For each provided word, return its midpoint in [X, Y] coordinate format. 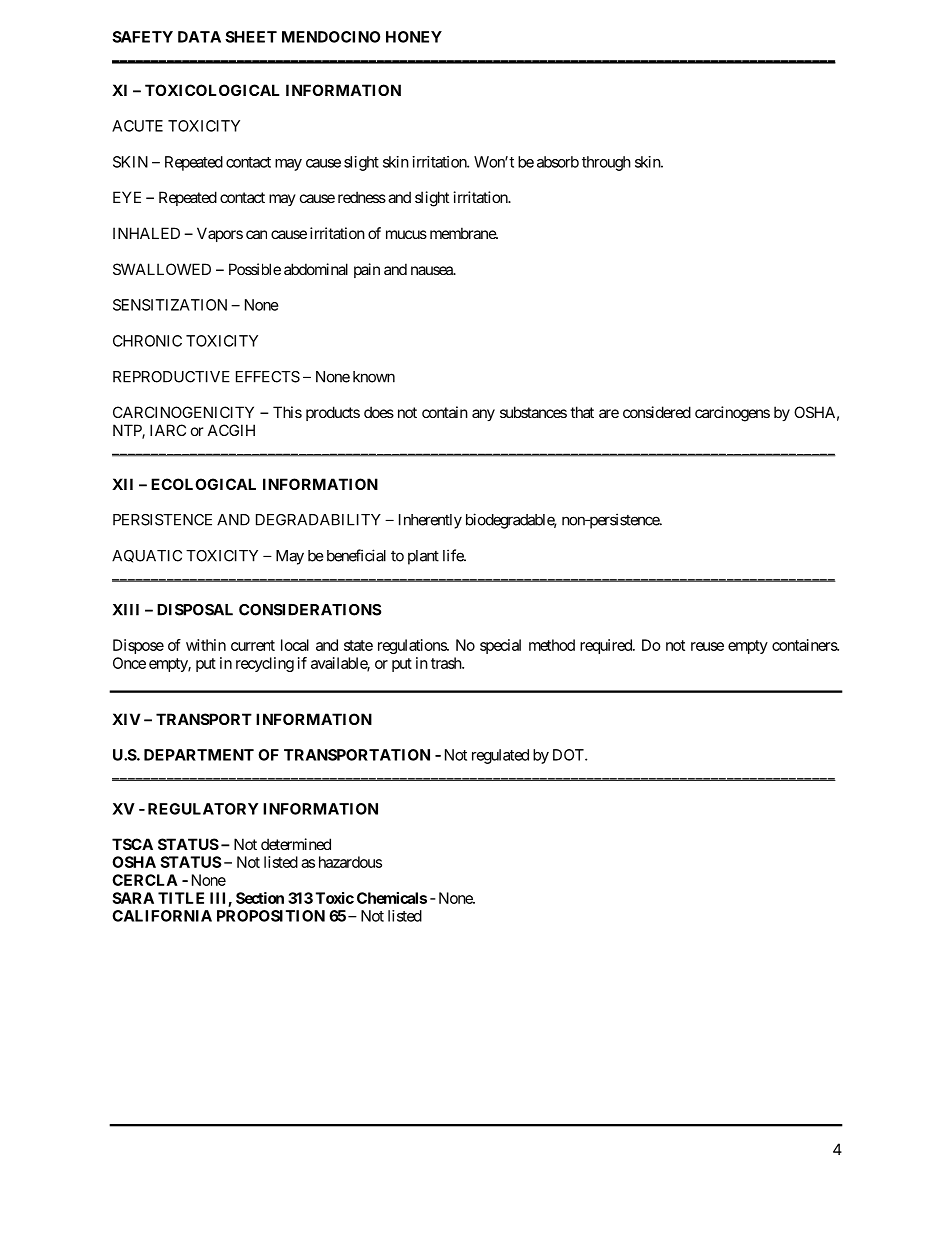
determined [296, 844]
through [606, 163]
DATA [199, 37]
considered [657, 412]
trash [447, 663]
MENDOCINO [331, 37]
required [607, 646]
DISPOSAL [195, 610]
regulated [500, 756]
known [374, 377]
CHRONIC [147, 341]
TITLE [181, 898]
